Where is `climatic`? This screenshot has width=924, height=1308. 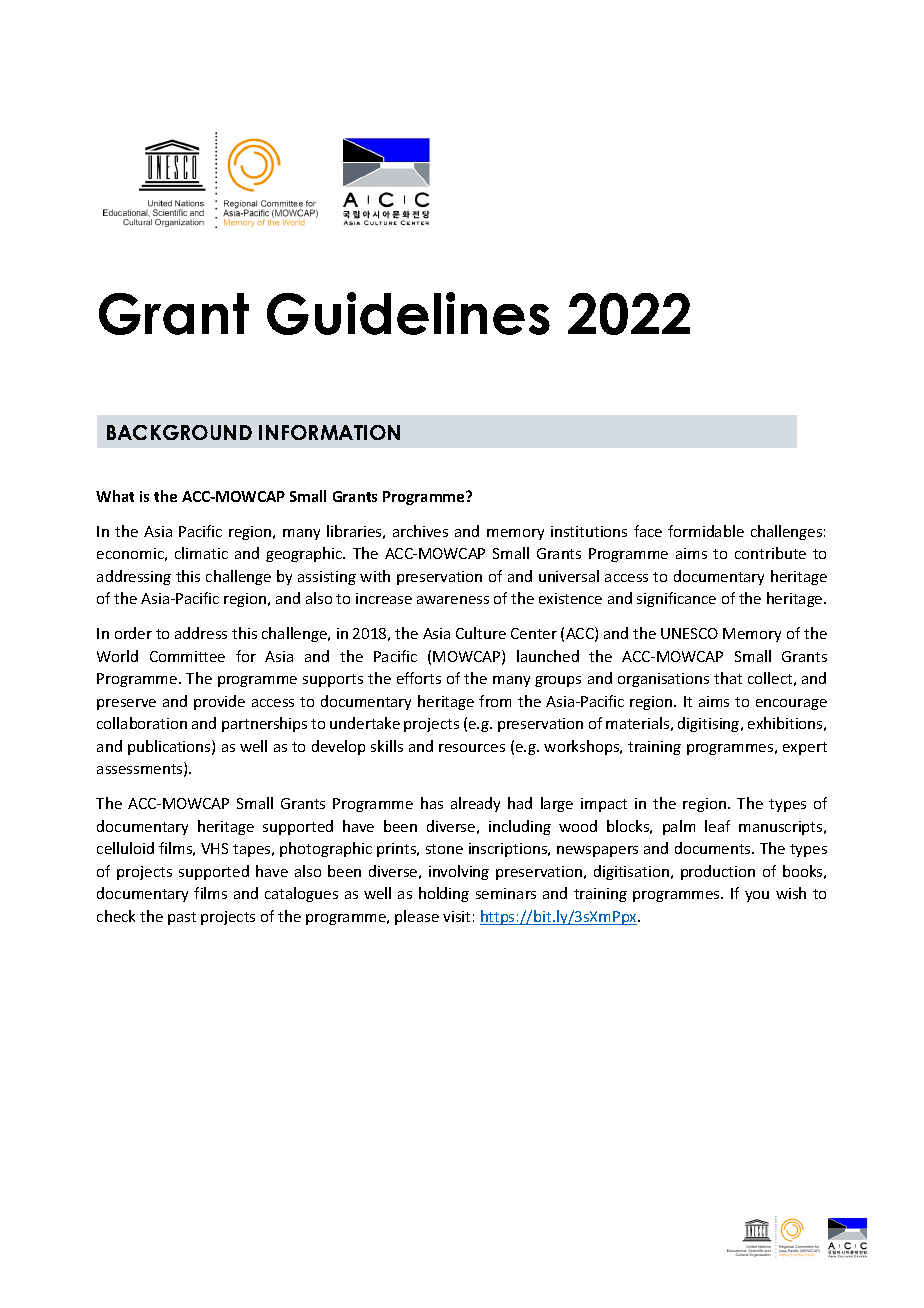 climatic is located at coordinates (201, 553).
